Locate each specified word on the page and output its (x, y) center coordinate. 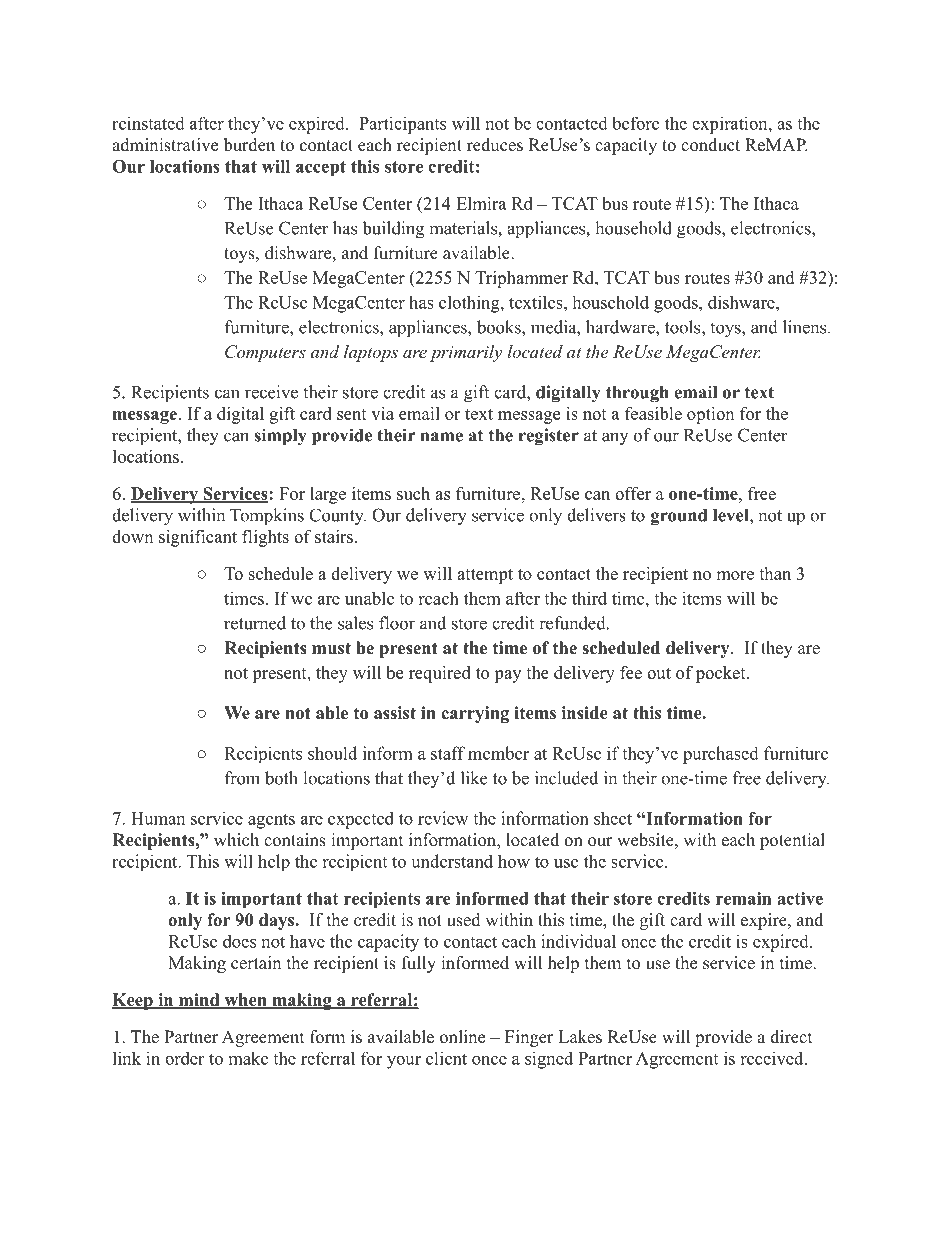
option (710, 415)
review (443, 818)
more (735, 575)
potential (792, 841)
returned (255, 623)
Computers (265, 353)
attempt (485, 576)
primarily (466, 353)
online (462, 1037)
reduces (495, 145)
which (236, 840)
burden (249, 145)
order (184, 1058)
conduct (710, 145)
